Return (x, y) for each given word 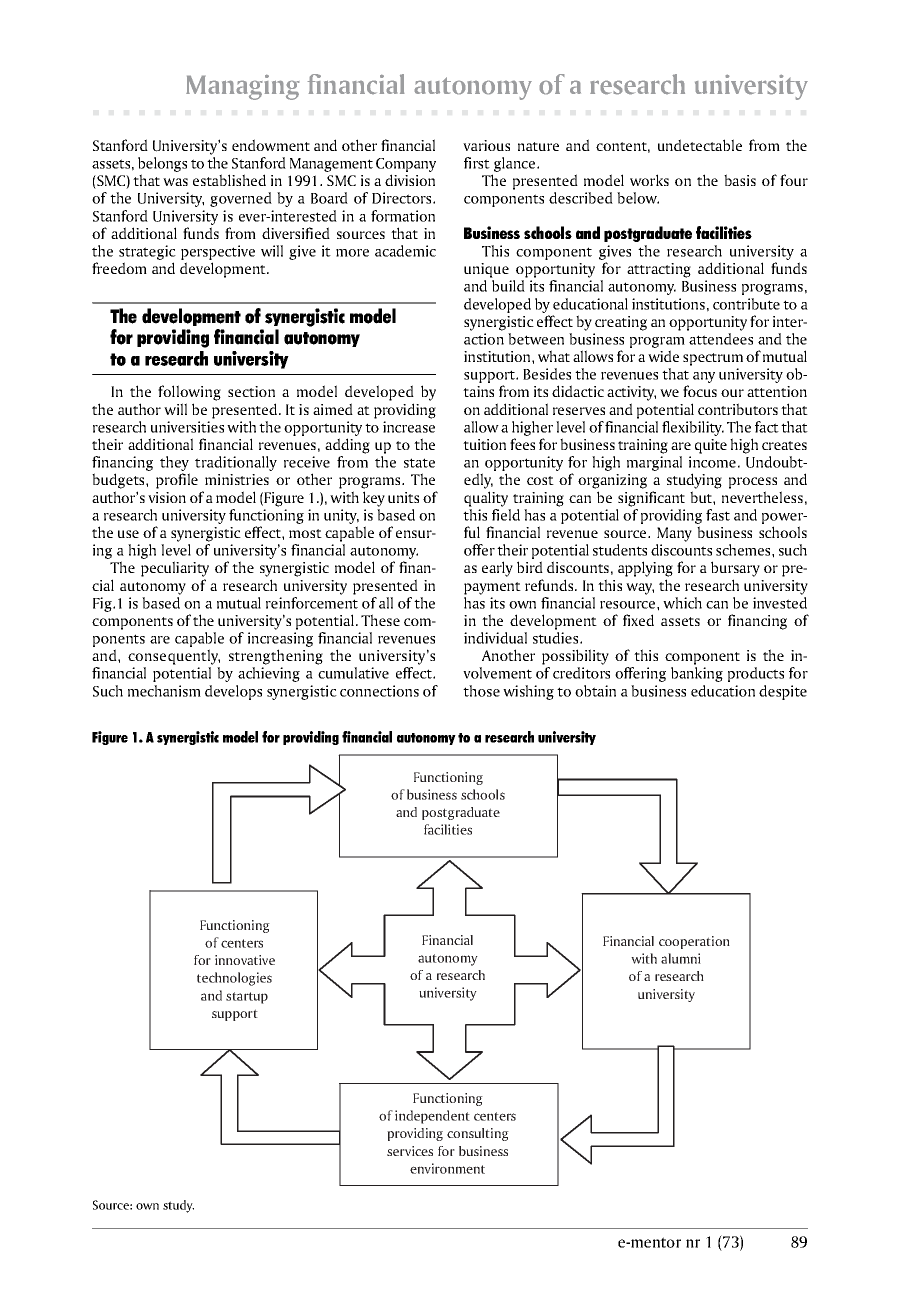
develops (233, 692)
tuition (484, 444)
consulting (478, 1134)
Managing (243, 87)
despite (783, 692)
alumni (681, 958)
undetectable (700, 145)
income (712, 462)
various (486, 145)
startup (247, 998)
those (481, 691)
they (175, 465)
